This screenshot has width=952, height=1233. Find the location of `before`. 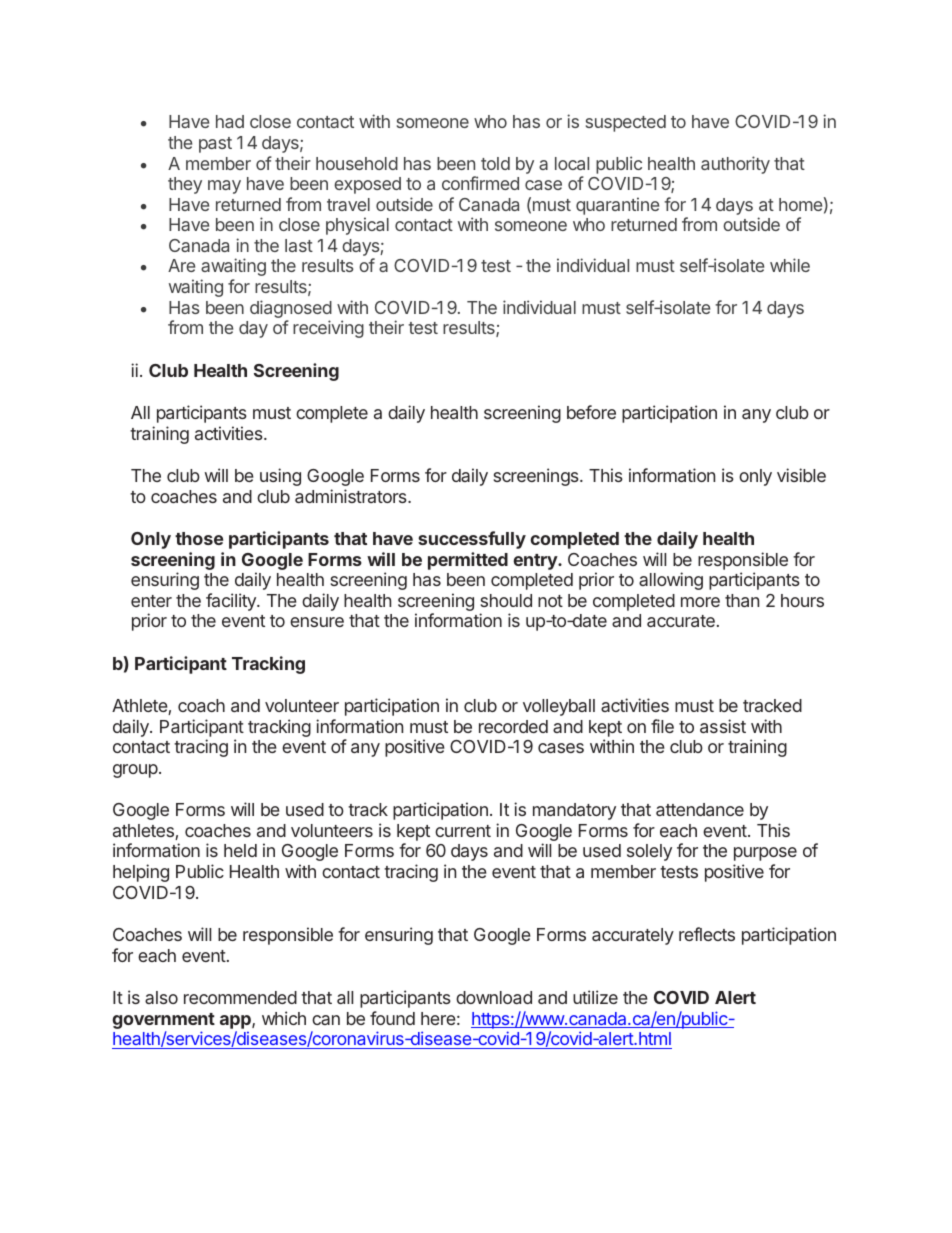

before is located at coordinates (591, 412).
